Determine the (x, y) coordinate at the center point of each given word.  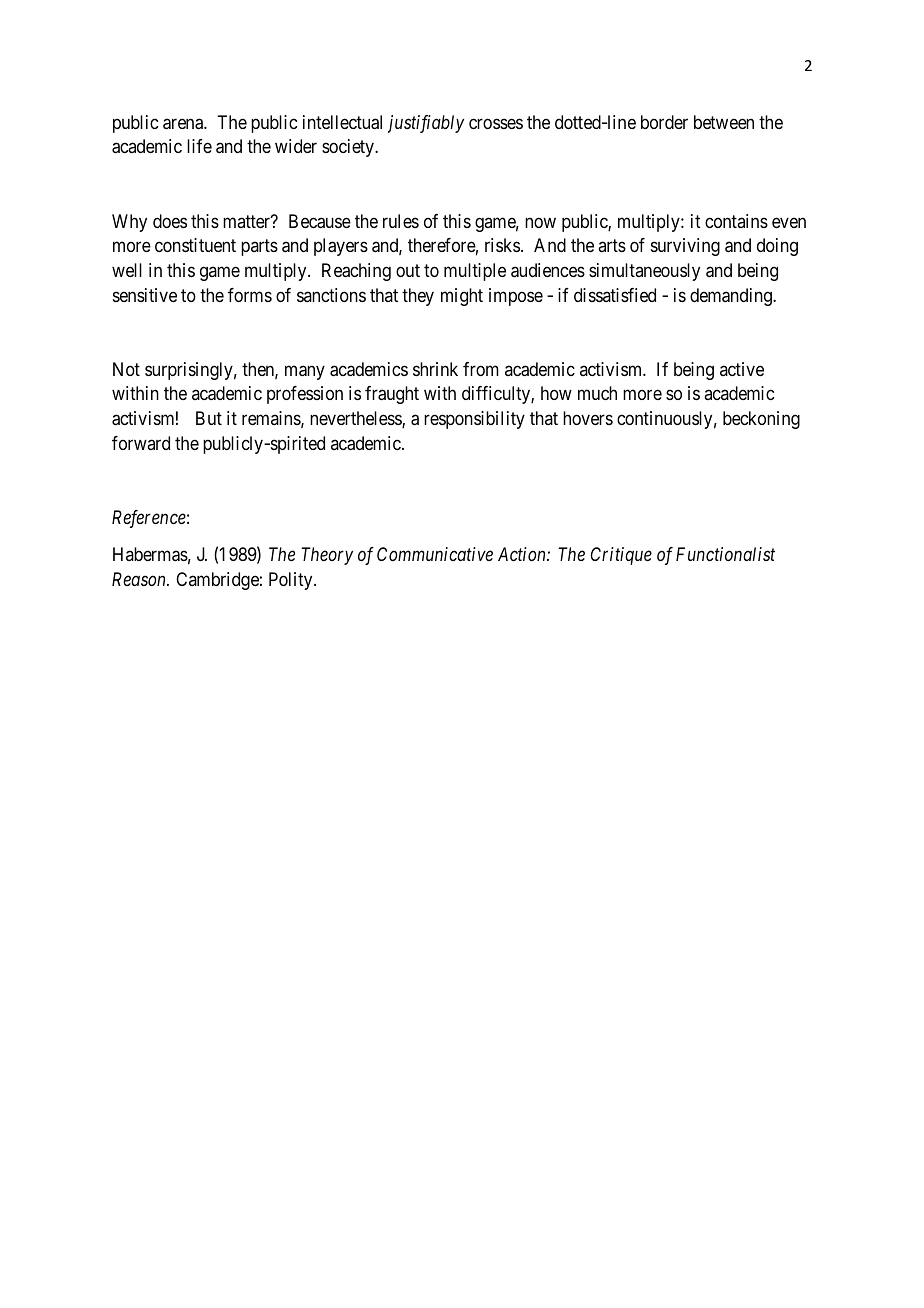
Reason (140, 579)
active (742, 369)
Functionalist (725, 554)
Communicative (435, 554)
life (199, 146)
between (724, 122)
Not (126, 369)
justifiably (426, 124)
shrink (435, 369)
